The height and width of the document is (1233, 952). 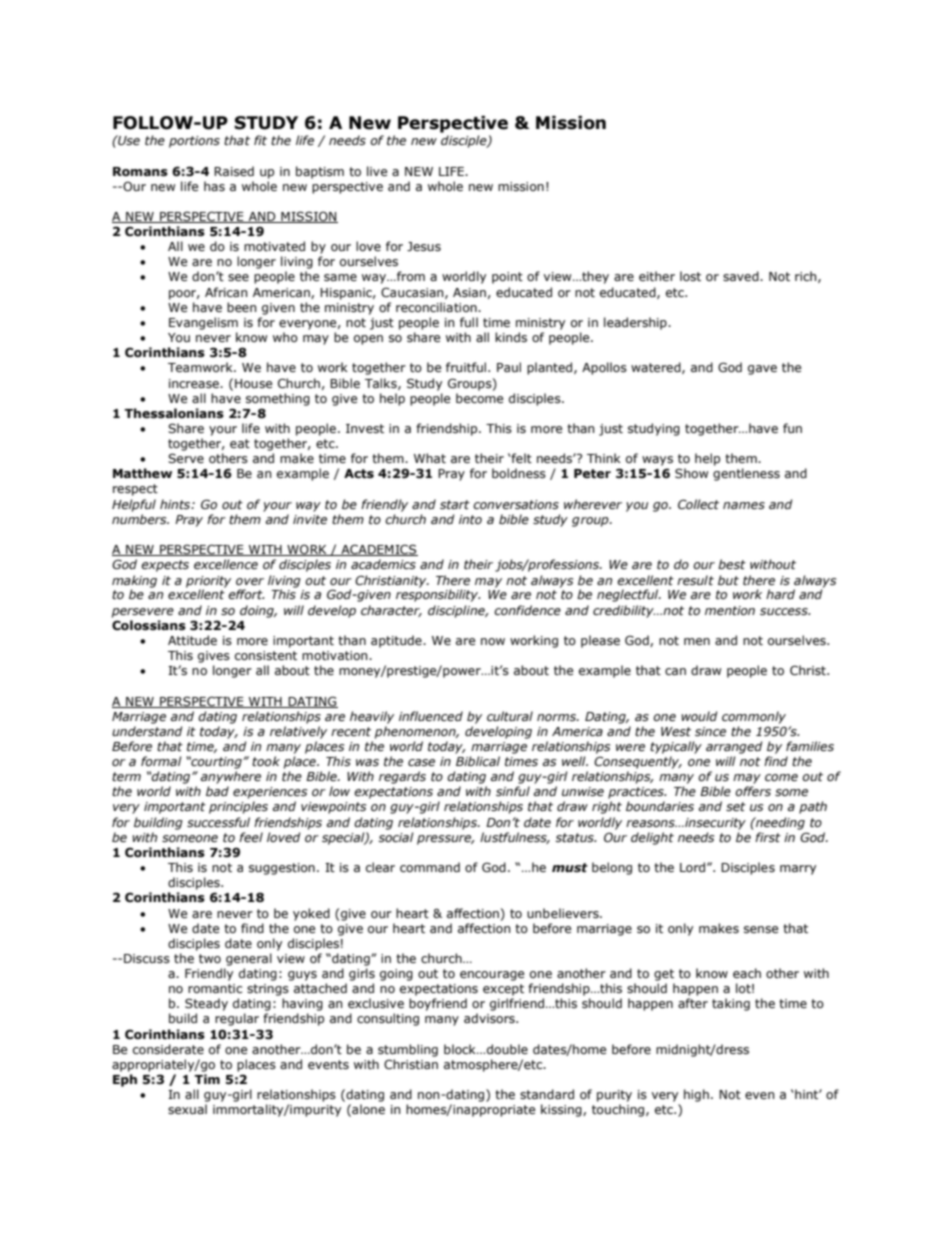 I want to click on Attitude, so click(x=192, y=640).
